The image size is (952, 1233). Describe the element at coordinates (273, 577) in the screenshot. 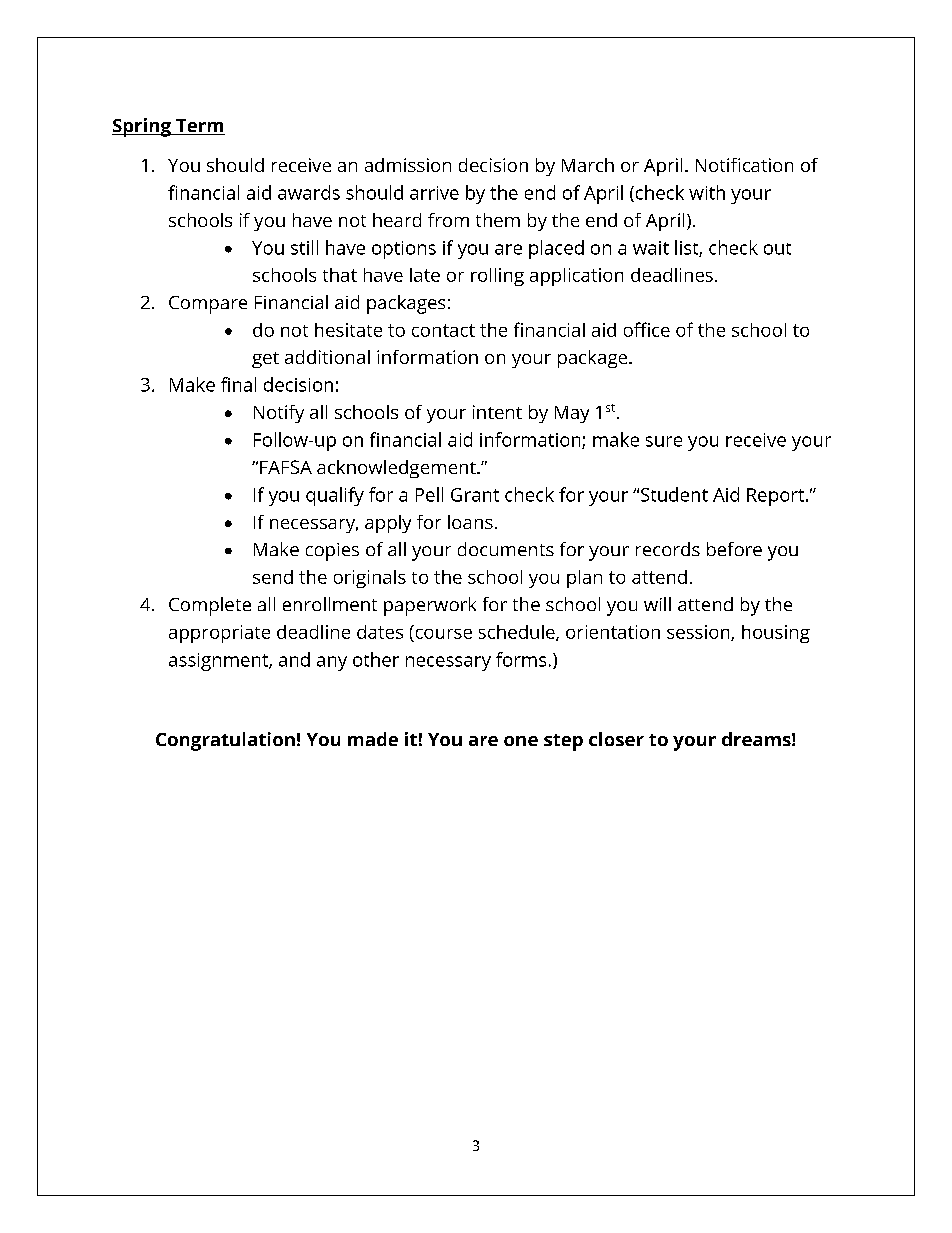

I see `send` at that location.
